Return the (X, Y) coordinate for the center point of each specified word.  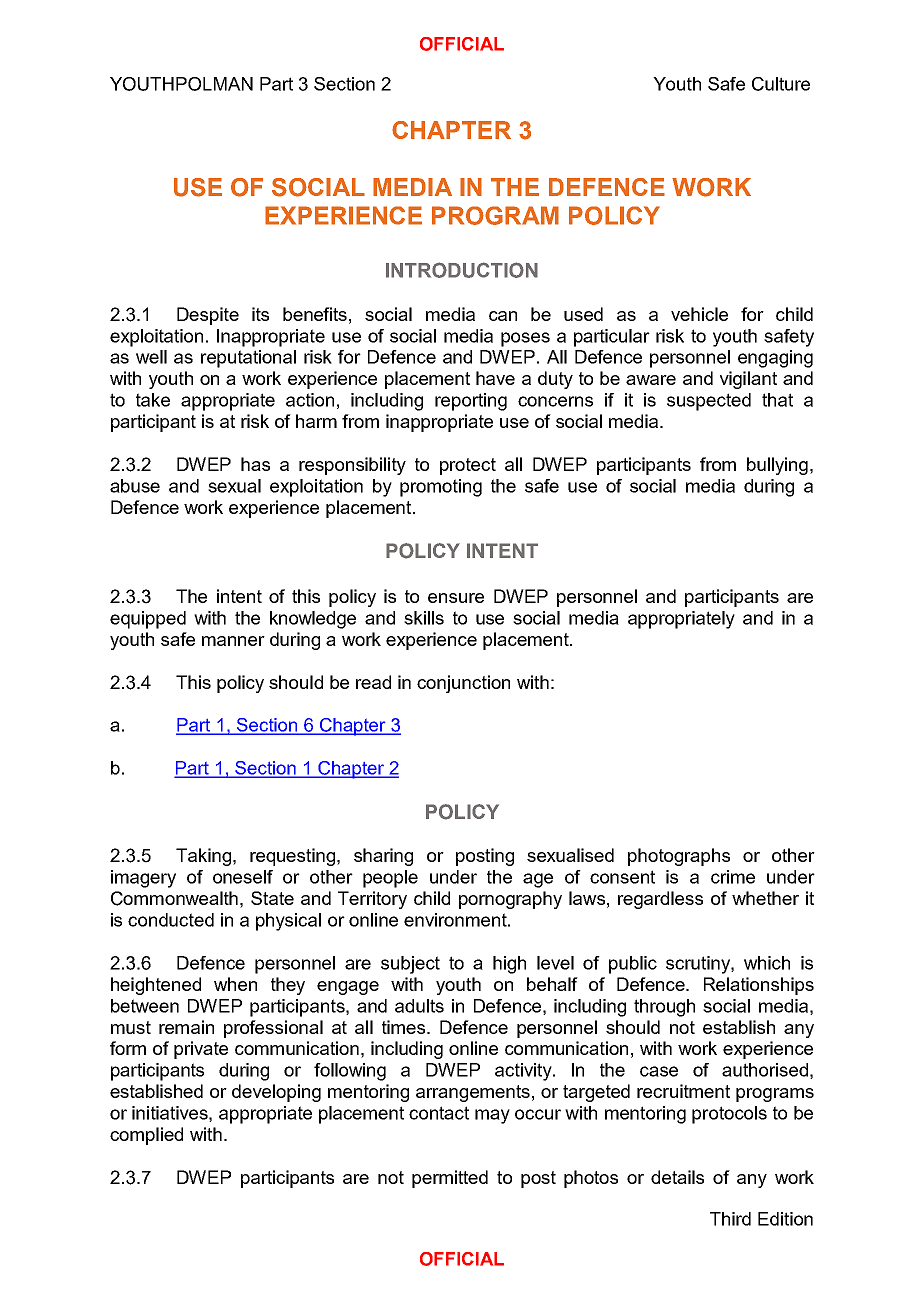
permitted (450, 1179)
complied (146, 1136)
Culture (781, 84)
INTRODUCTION (462, 270)
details (677, 1177)
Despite (208, 316)
